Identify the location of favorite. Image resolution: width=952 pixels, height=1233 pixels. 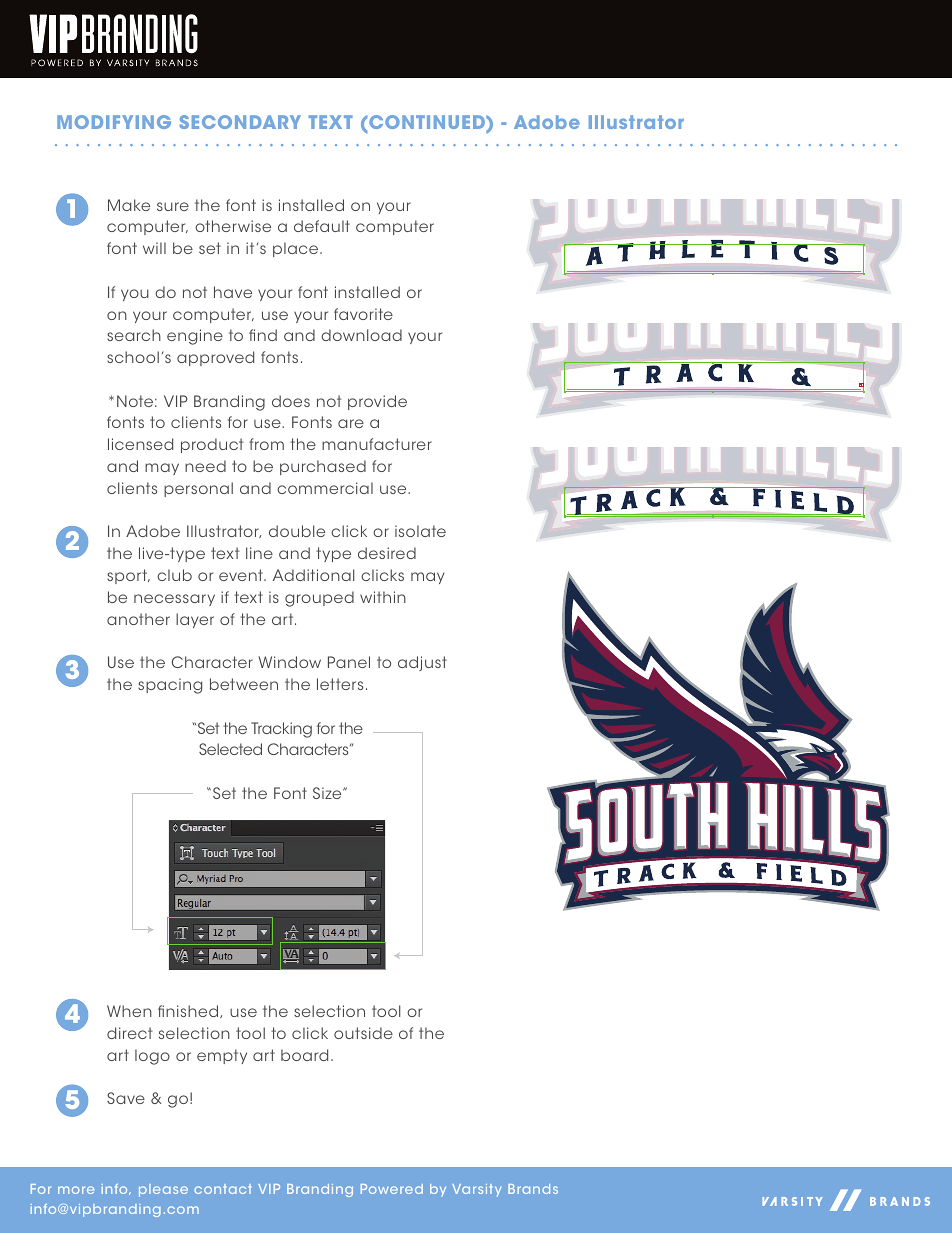
(363, 314).
